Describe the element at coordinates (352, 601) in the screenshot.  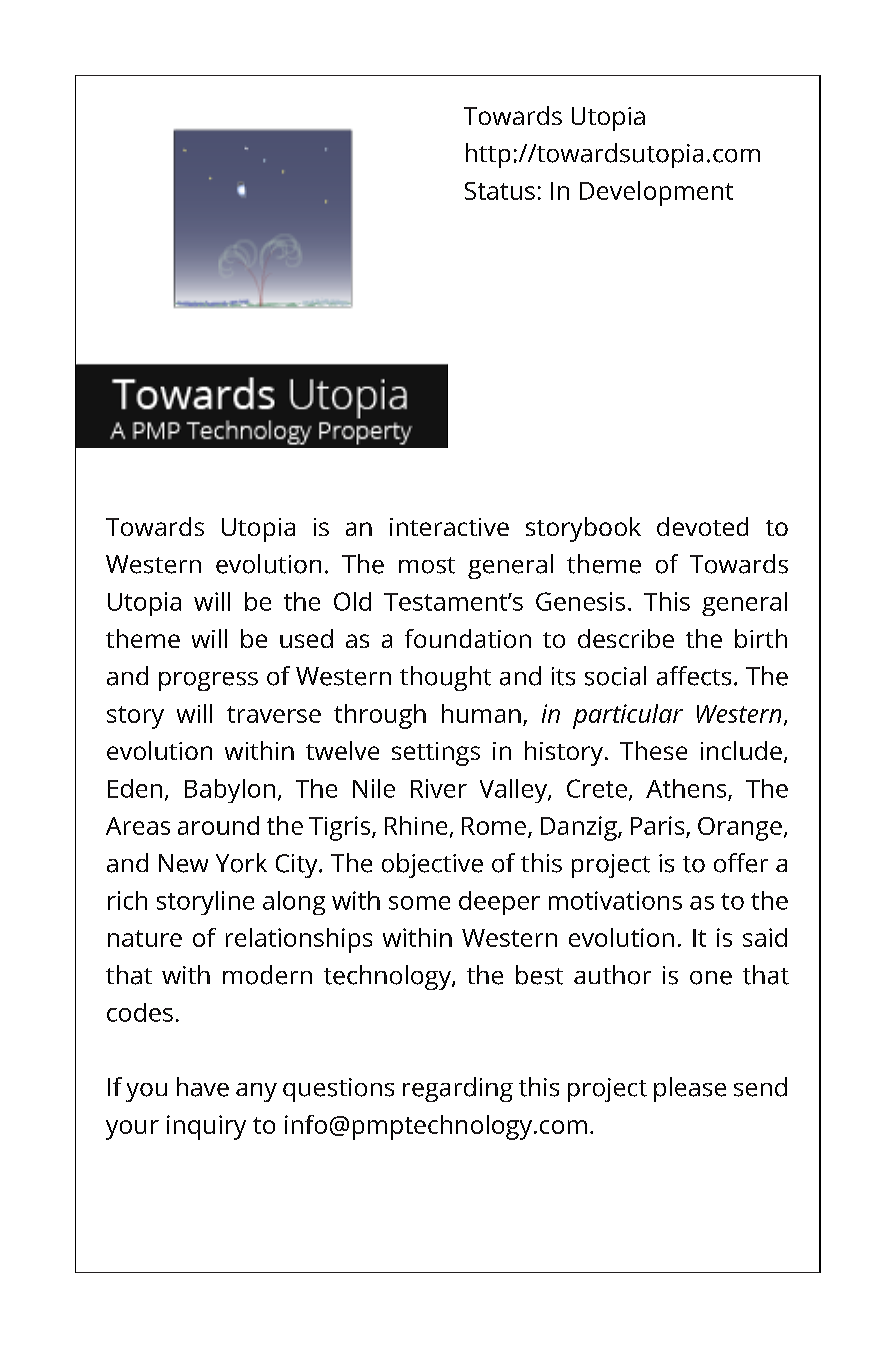
I see `Old` at that location.
